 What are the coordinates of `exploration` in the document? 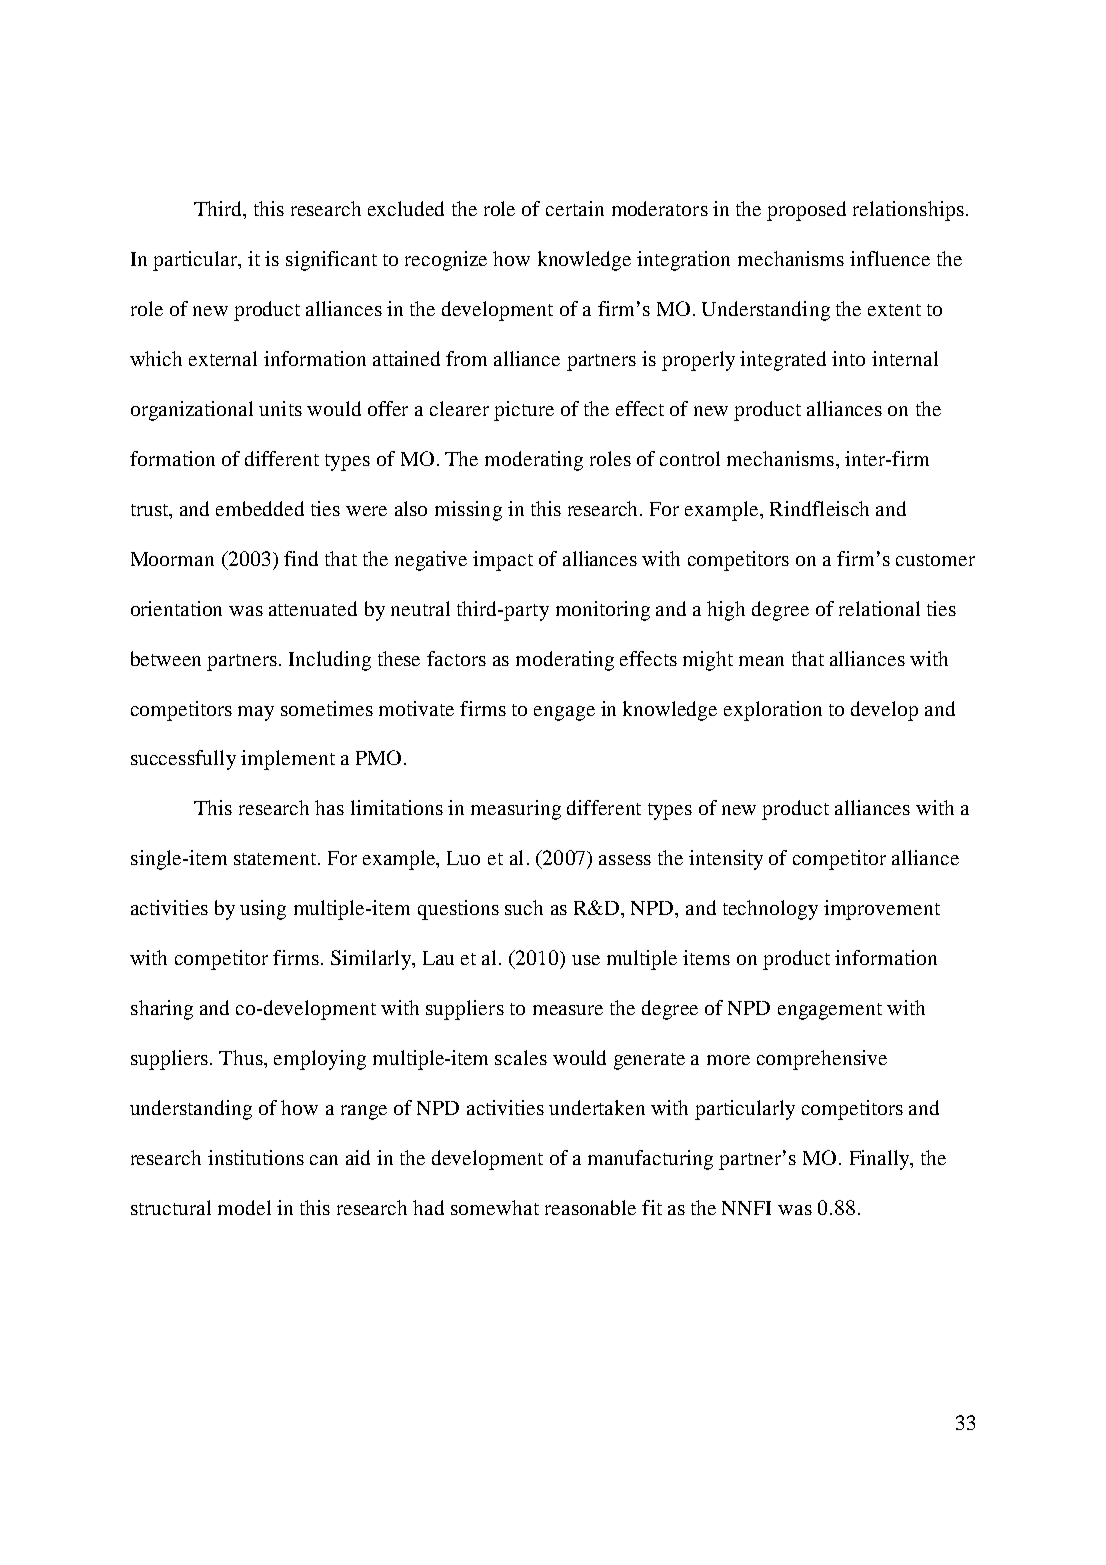 It's located at (773, 711).
